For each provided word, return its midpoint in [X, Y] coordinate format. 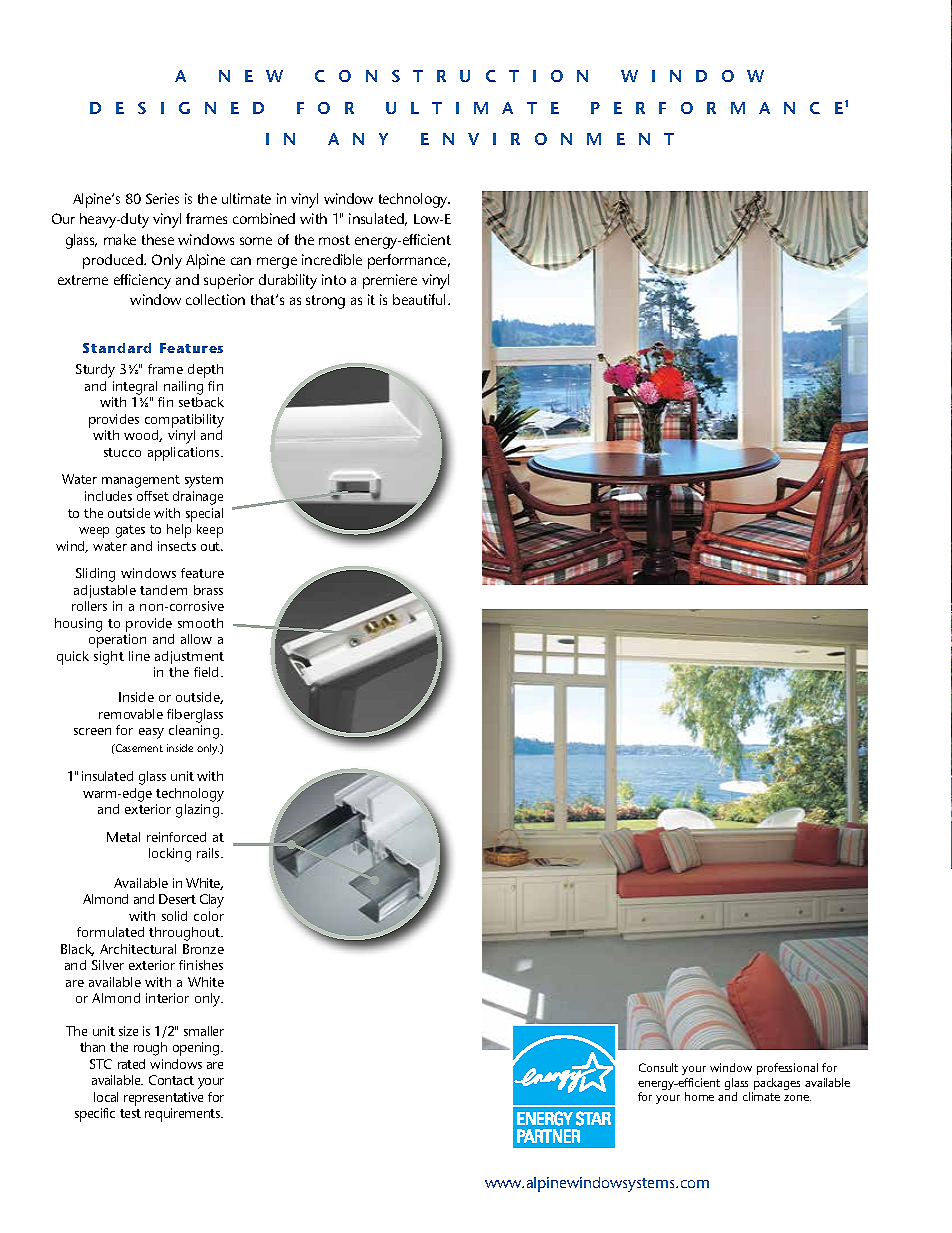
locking [170, 855]
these [158, 239]
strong [325, 302]
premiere [390, 281]
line [139, 656]
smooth [200, 623]
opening [197, 1049]
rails [209, 853]
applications [185, 454]
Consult [658, 1067]
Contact [171, 1080]
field [208, 672]
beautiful [421, 299]
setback [201, 402]
